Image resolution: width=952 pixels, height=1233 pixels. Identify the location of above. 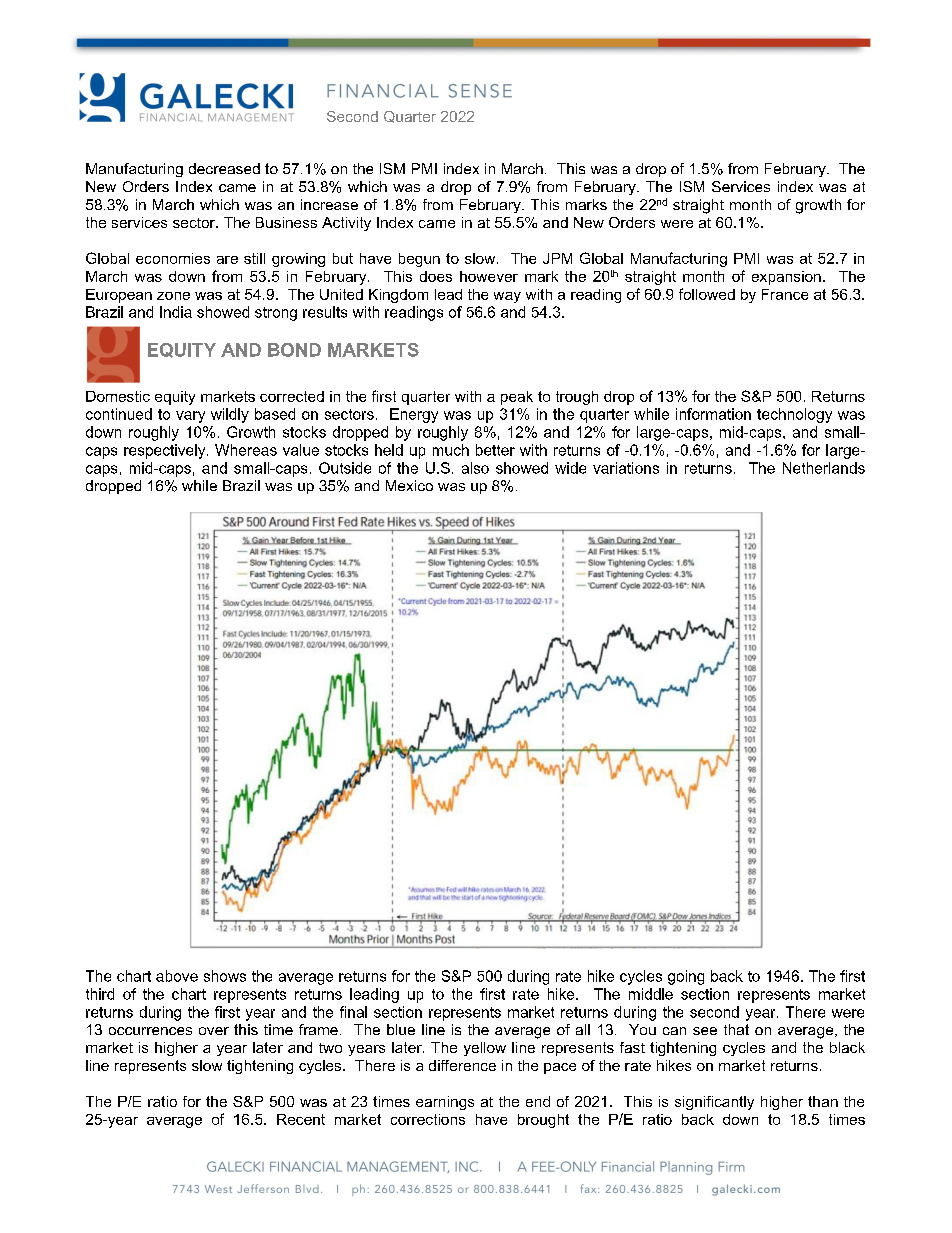
(177, 976).
